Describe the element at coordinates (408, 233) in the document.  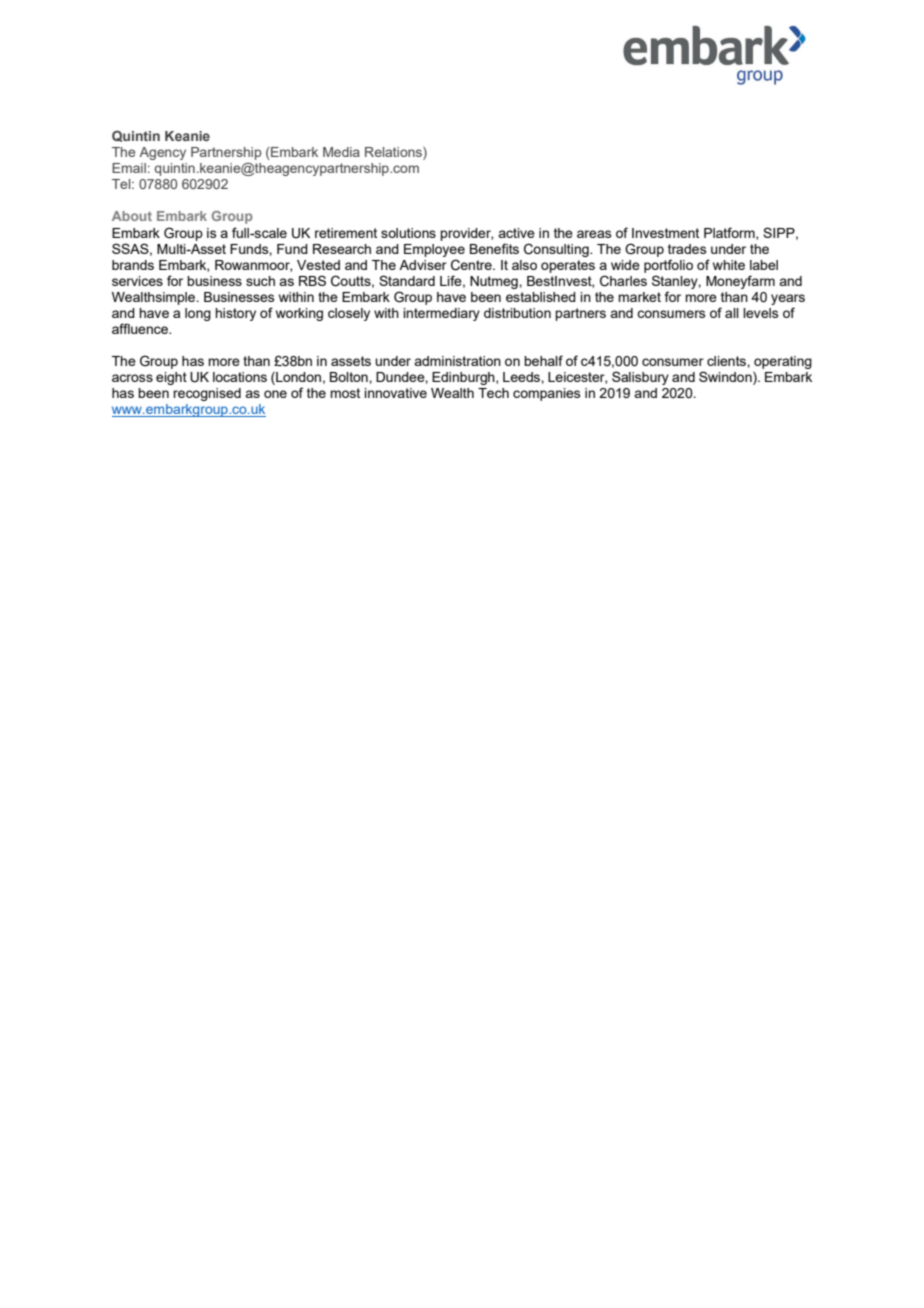
I see `solutions` at that location.
